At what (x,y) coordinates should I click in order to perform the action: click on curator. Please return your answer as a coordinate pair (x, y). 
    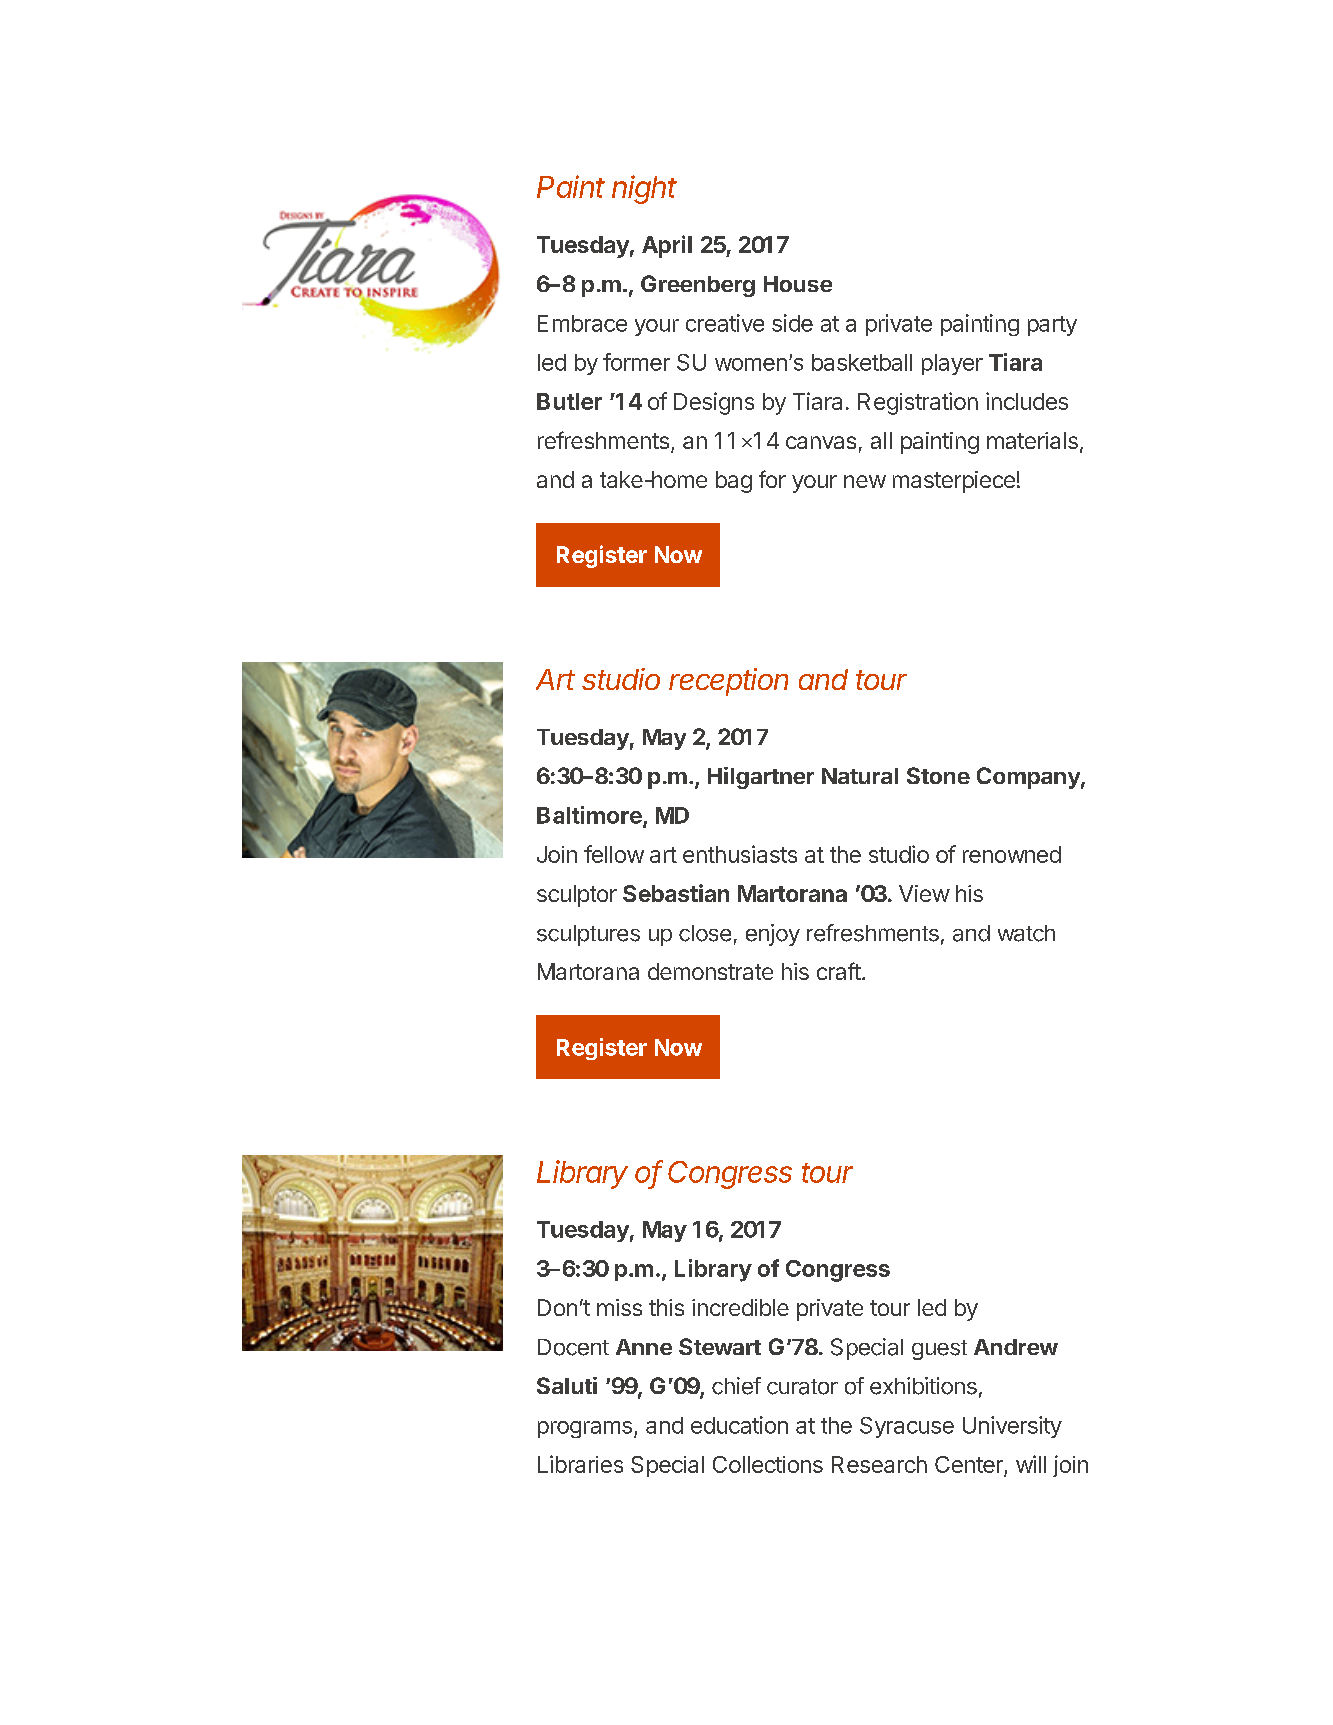
    Looking at the image, I should click on (802, 1387).
